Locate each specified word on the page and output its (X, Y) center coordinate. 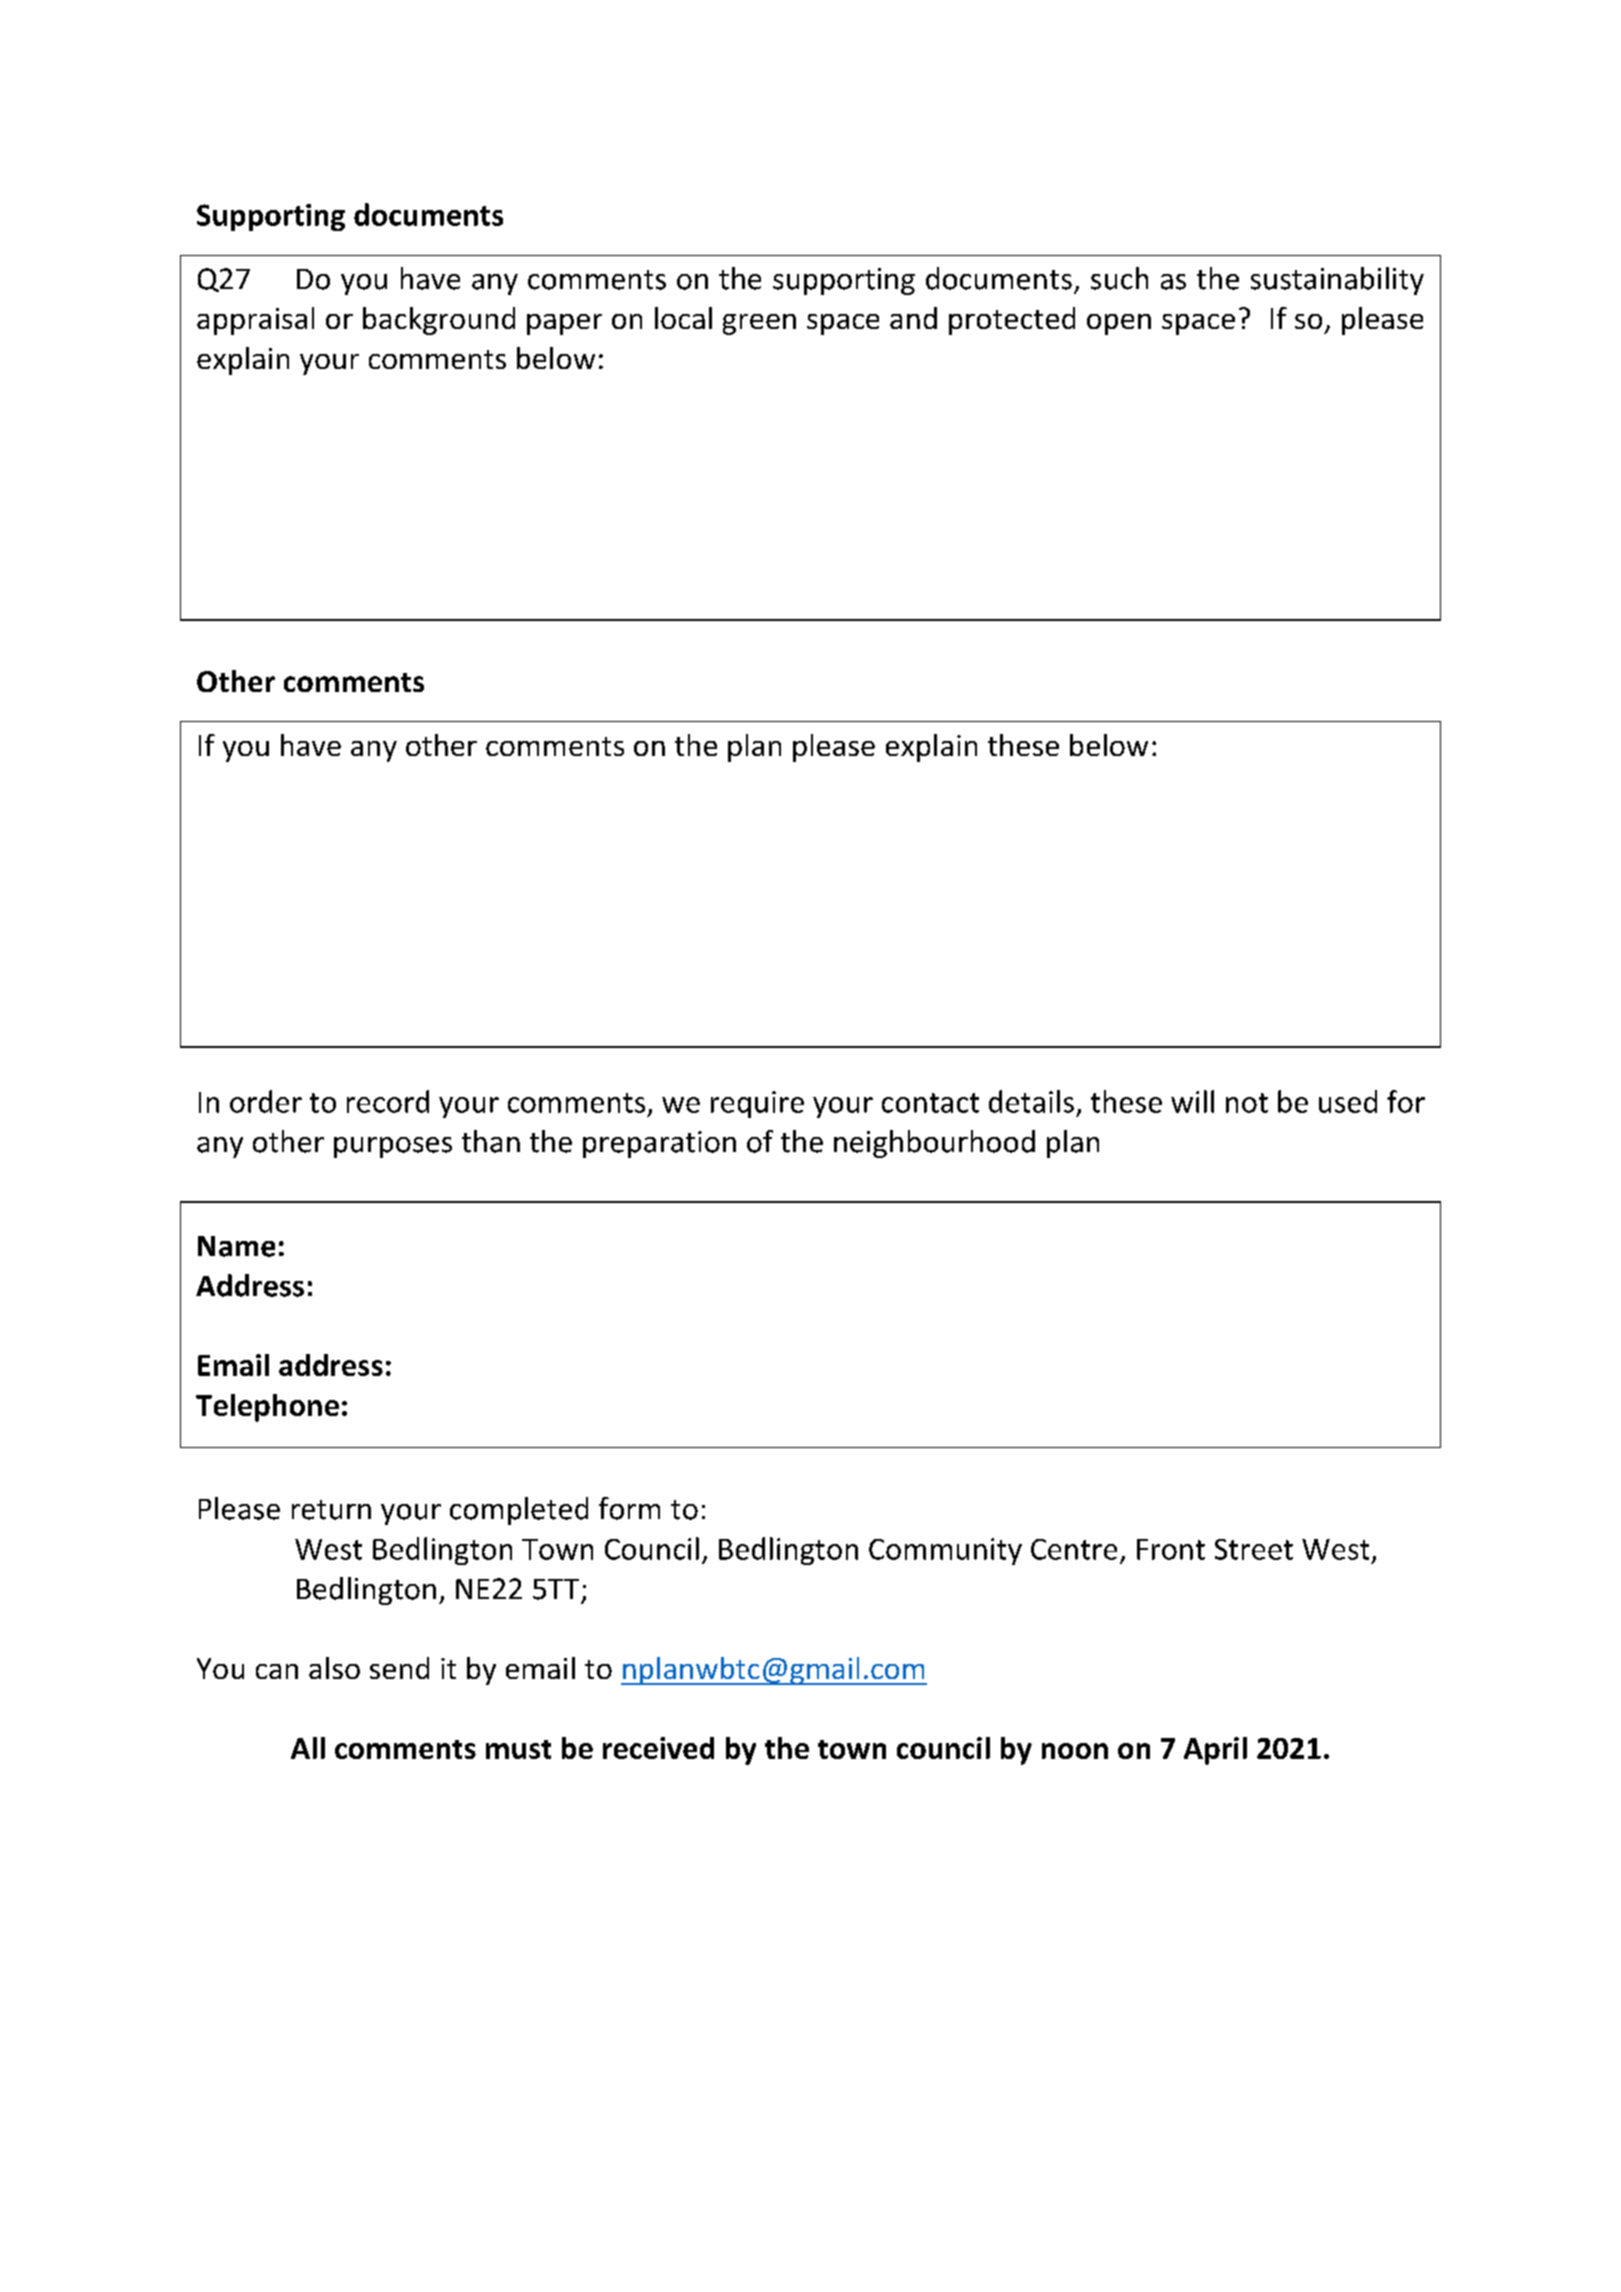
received (658, 1748)
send (399, 1668)
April (1215, 1751)
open (1119, 324)
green (759, 324)
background (439, 321)
